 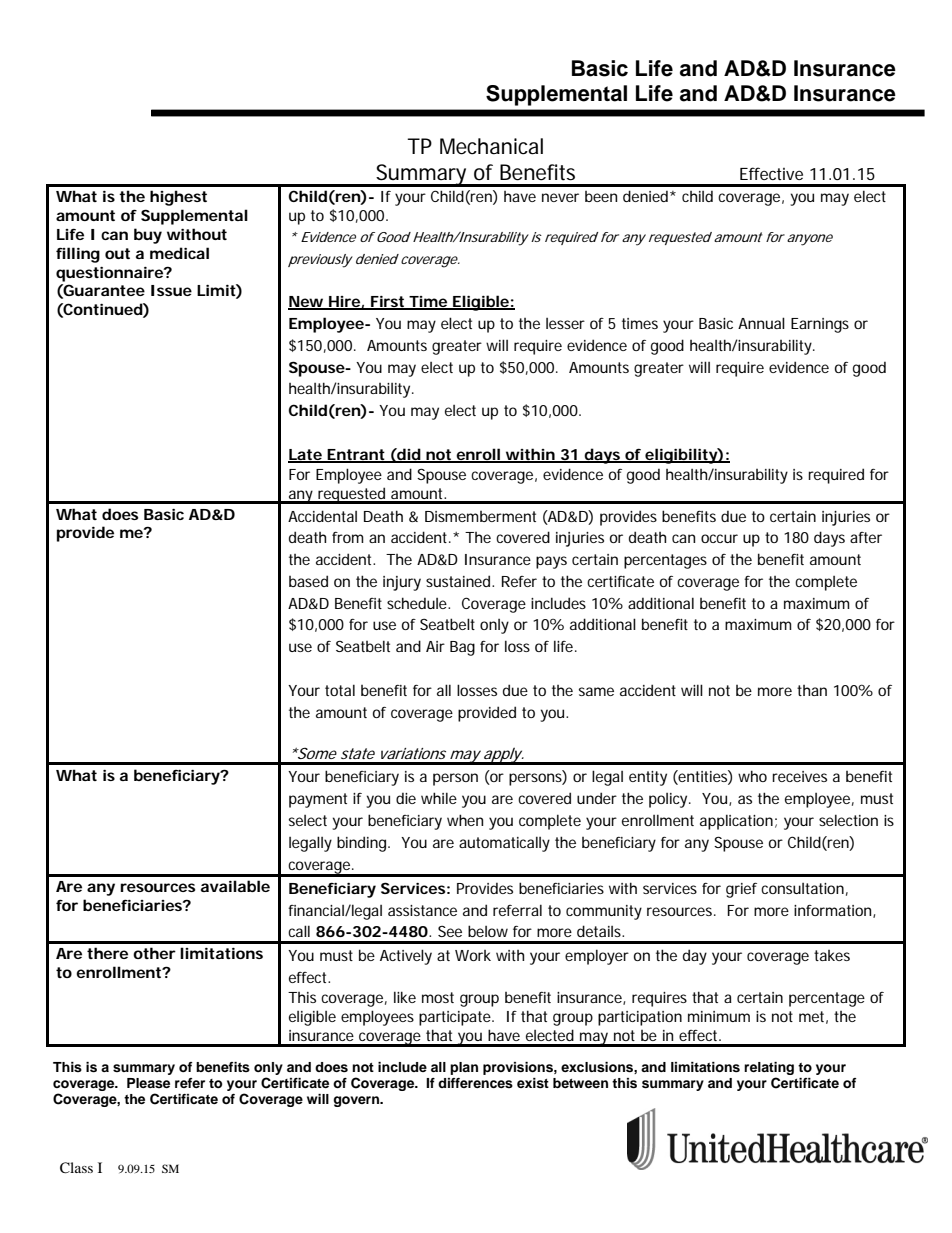 I want to click on Please, so click(x=148, y=1083).
